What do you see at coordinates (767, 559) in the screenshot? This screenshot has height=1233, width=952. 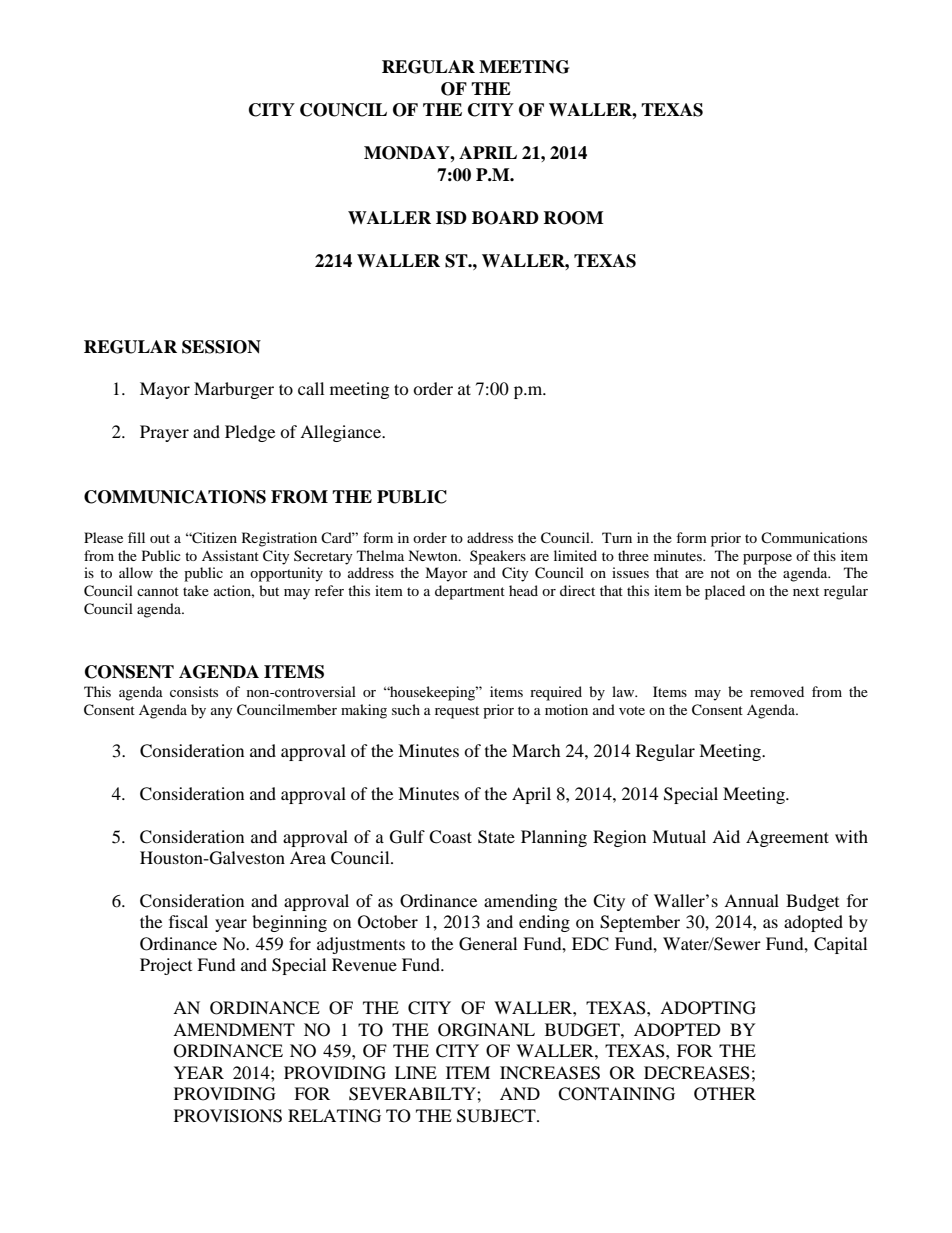 I see `purpose` at bounding box center [767, 559].
